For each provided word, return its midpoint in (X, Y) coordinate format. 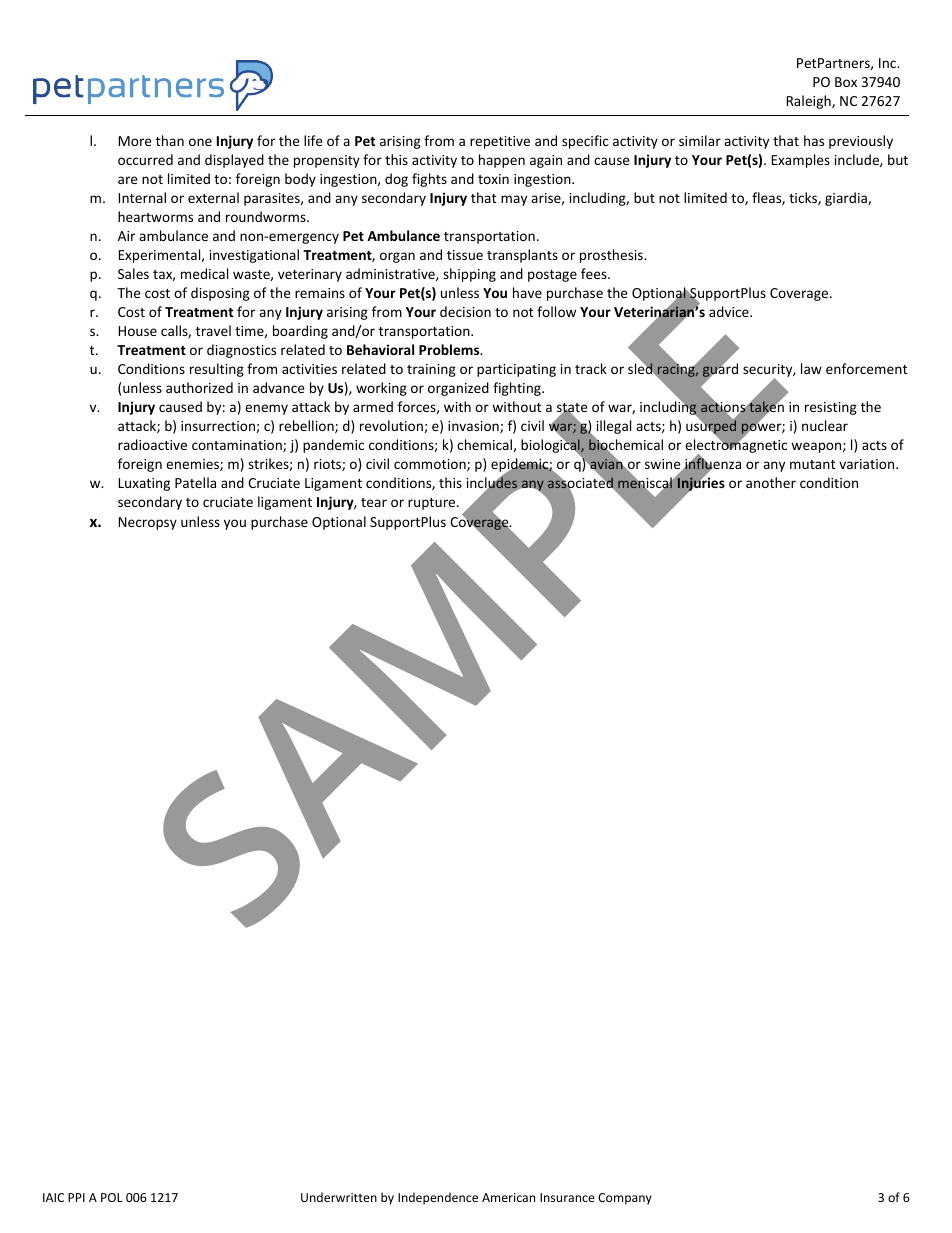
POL (112, 1197)
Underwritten (339, 1197)
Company (625, 1199)
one (200, 142)
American (508, 1197)
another (771, 482)
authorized (199, 387)
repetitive (500, 142)
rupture (433, 504)
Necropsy (148, 523)
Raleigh (810, 102)
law (811, 368)
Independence (438, 1198)
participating (516, 370)
